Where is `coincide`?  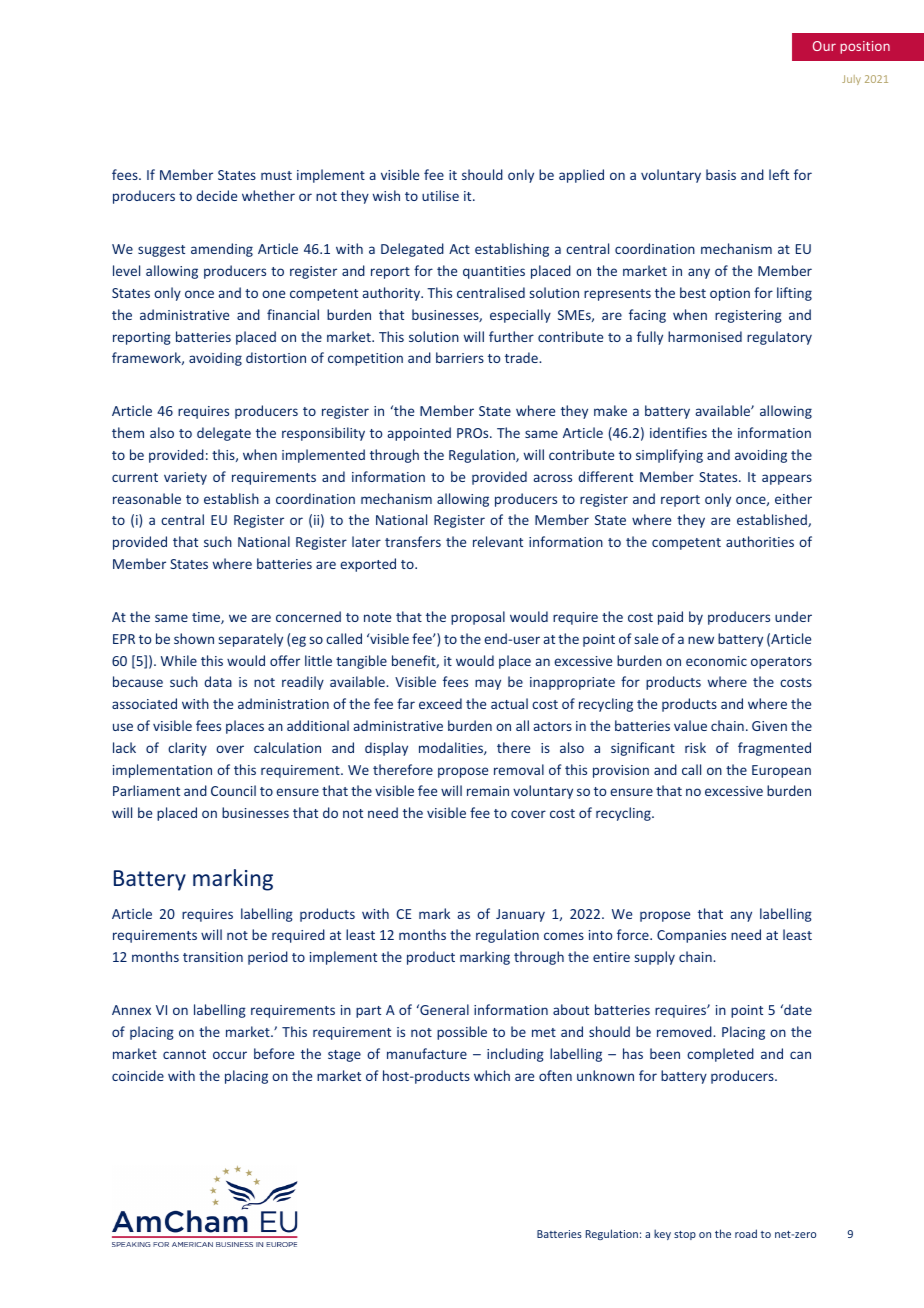
coincide is located at coordinates (138, 1075).
